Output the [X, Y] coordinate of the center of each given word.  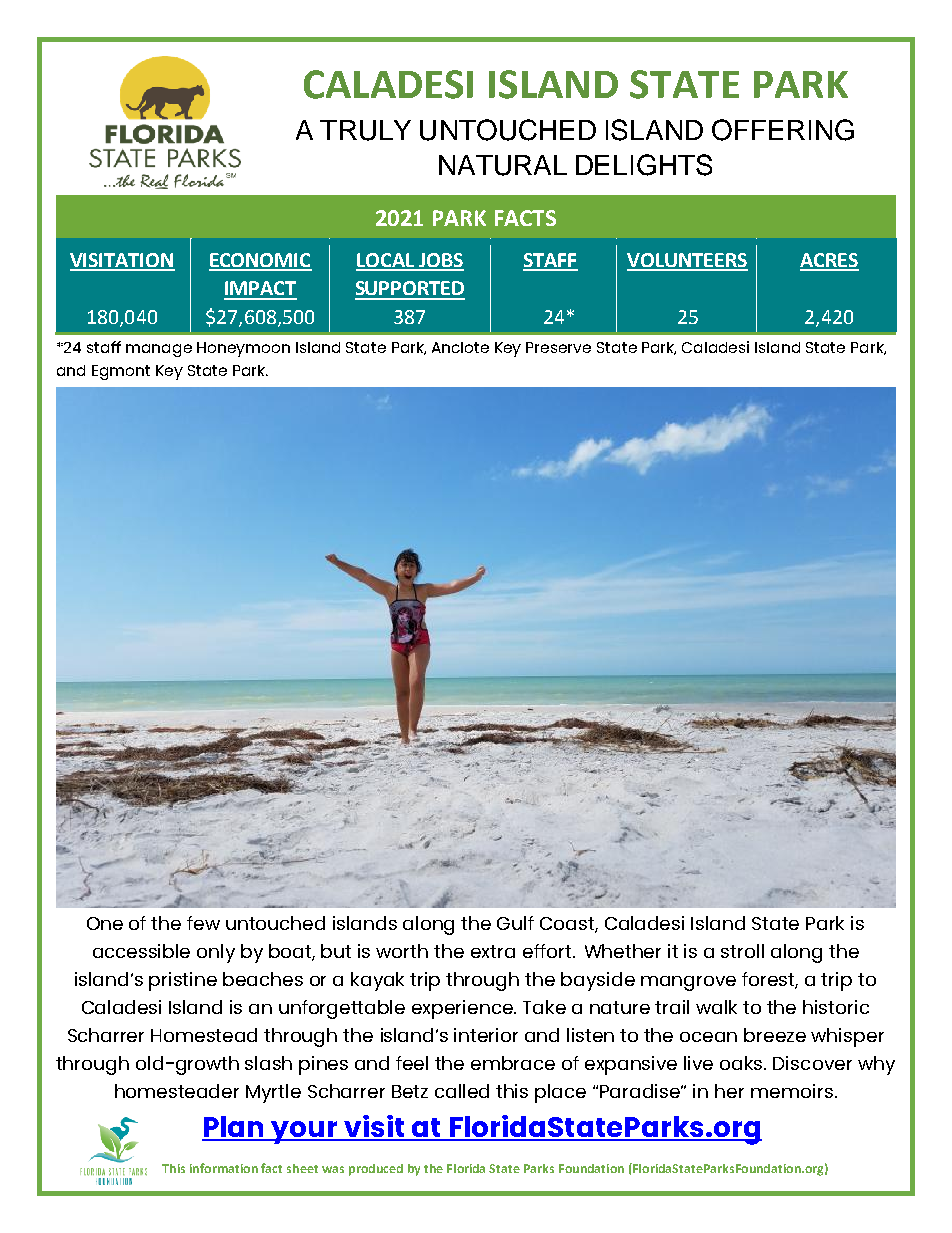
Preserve [558, 347]
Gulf [515, 923]
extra [493, 951]
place [560, 1093]
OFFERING [783, 130]
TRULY [365, 130]
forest [770, 980]
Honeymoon [243, 349]
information [224, 1168]
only [216, 953]
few [203, 923]
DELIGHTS [644, 165]
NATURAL [503, 165]
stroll [742, 951]
